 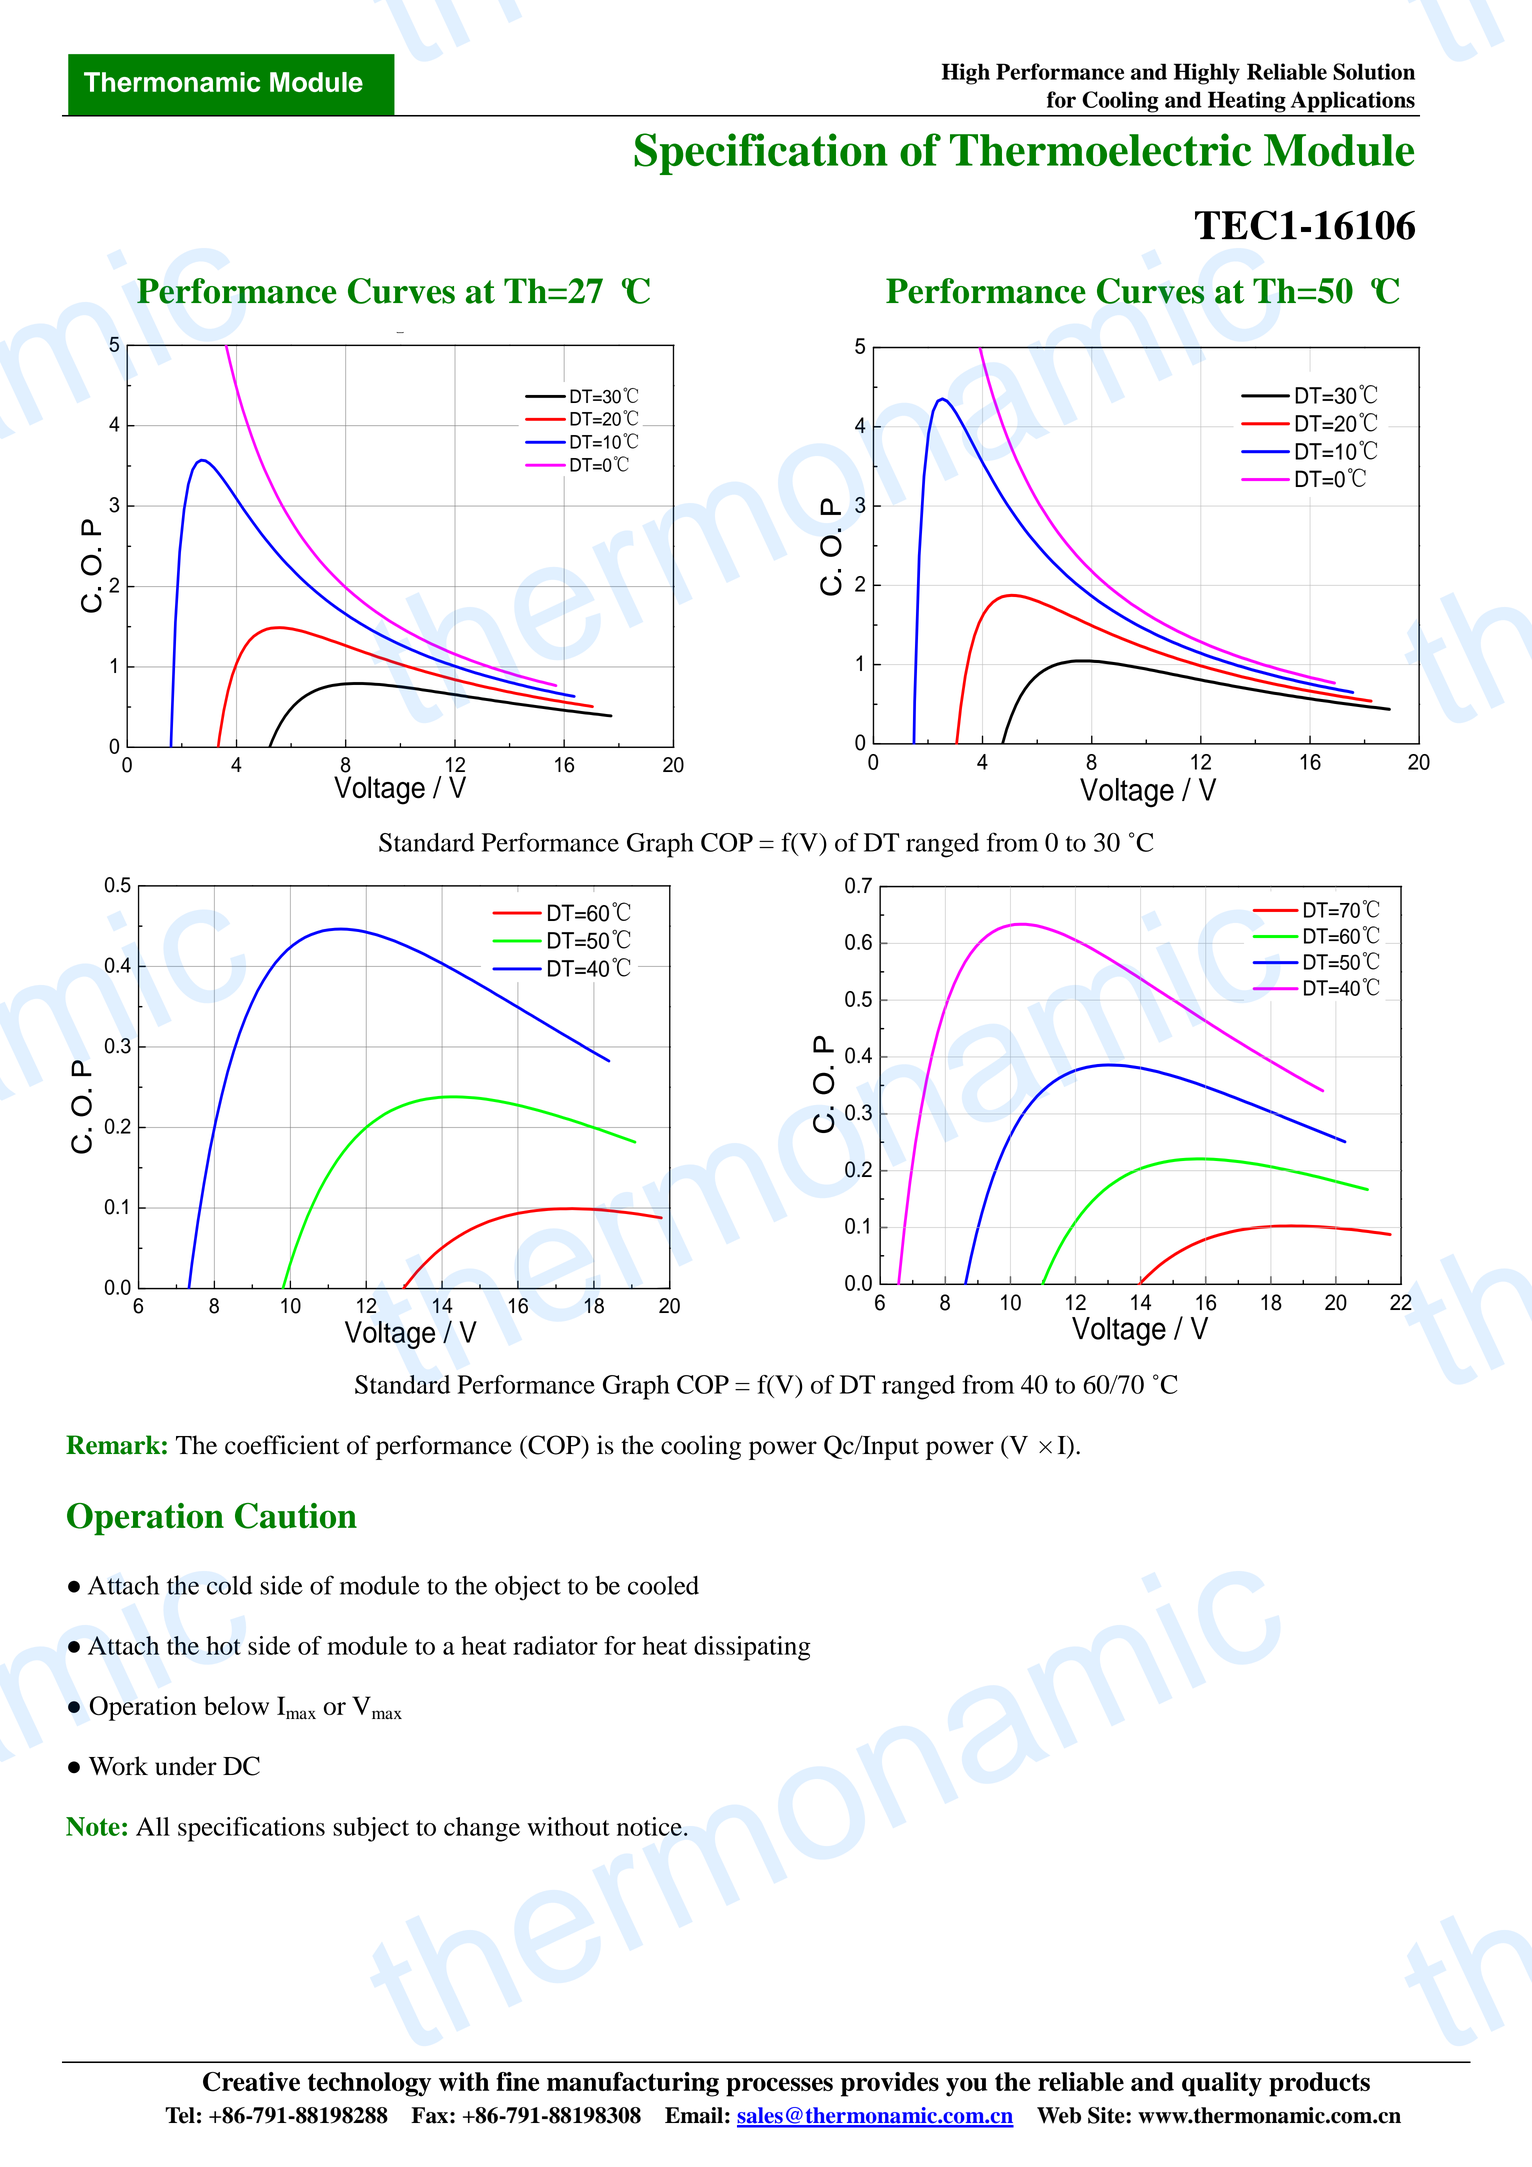 What do you see at coordinates (282, 1445) in the screenshot?
I see `coefficient` at bounding box center [282, 1445].
